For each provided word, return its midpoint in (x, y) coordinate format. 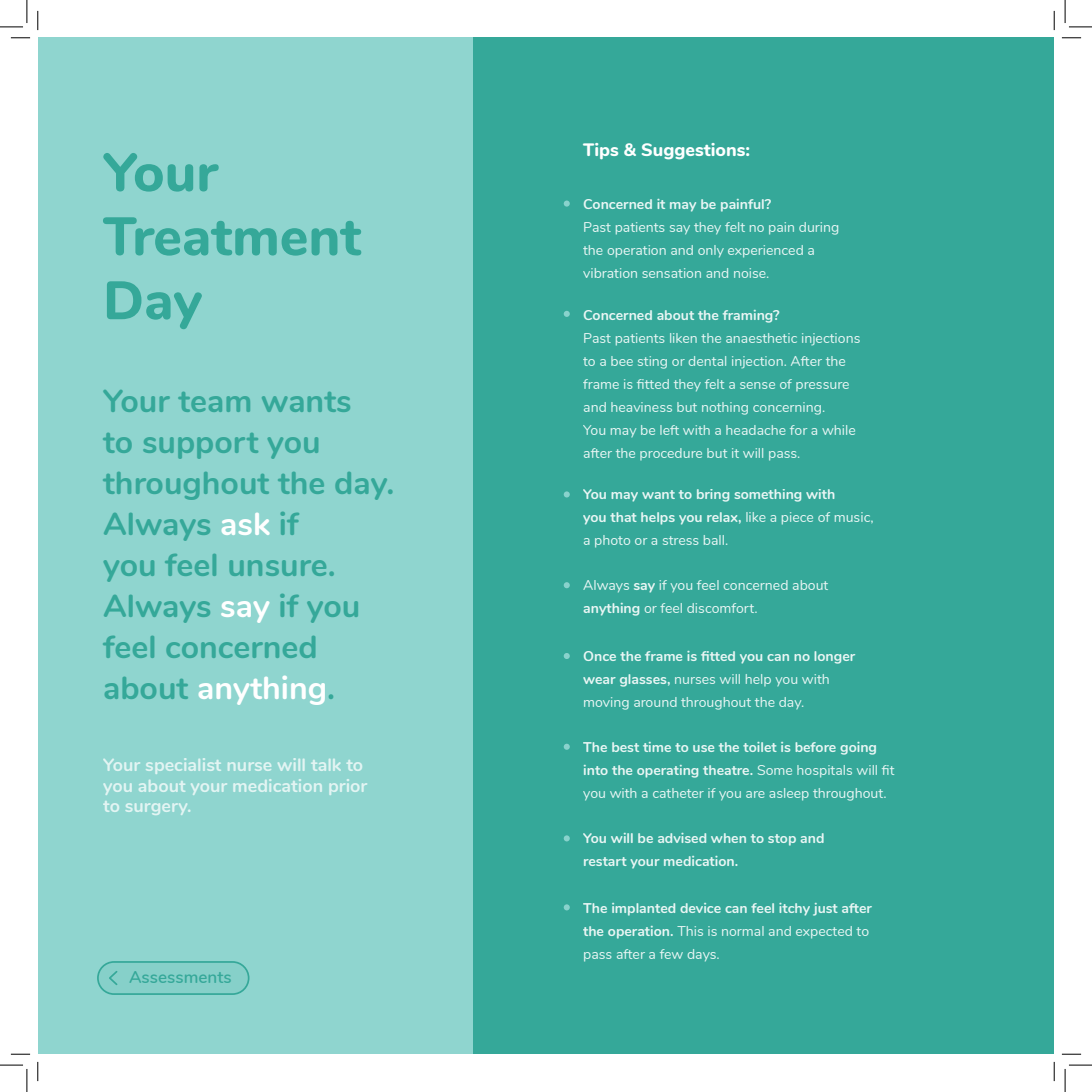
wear (599, 680)
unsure (278, 568)
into (596, 770)
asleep (789, 794)
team (214, 402)
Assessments (180, 977)
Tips (600, 151)
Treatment (232, 236)
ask (245, 524)
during (818, 228)
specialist (183, 766)
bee (622, 361)
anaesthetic (761, 338)
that (623, 517)
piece (797, 518)
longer (834, 657)
